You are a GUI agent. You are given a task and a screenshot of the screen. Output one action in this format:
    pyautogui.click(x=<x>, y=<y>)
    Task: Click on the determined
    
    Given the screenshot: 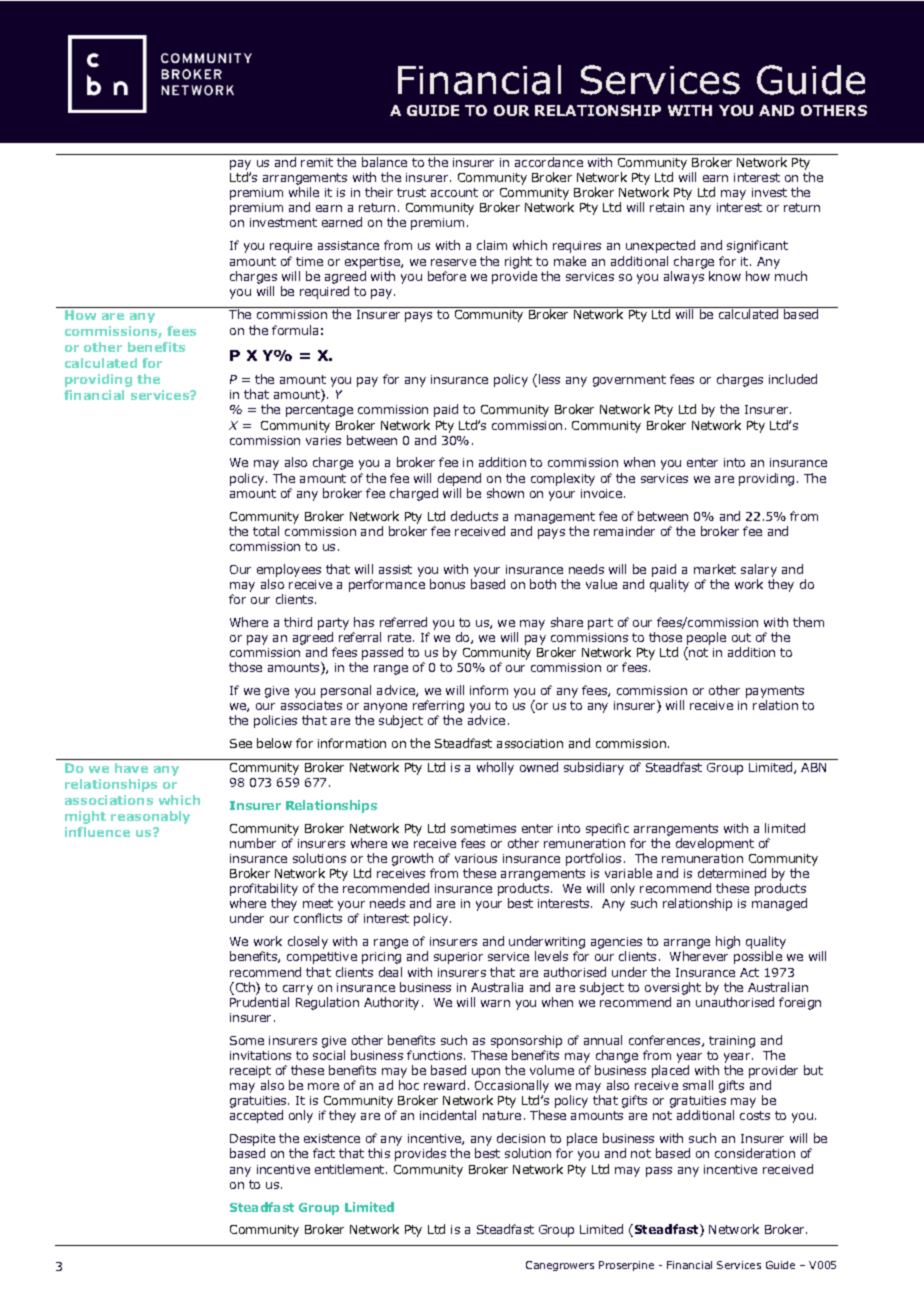 What is the action you would take?
    pyautogui.click(x=732, y=873)
